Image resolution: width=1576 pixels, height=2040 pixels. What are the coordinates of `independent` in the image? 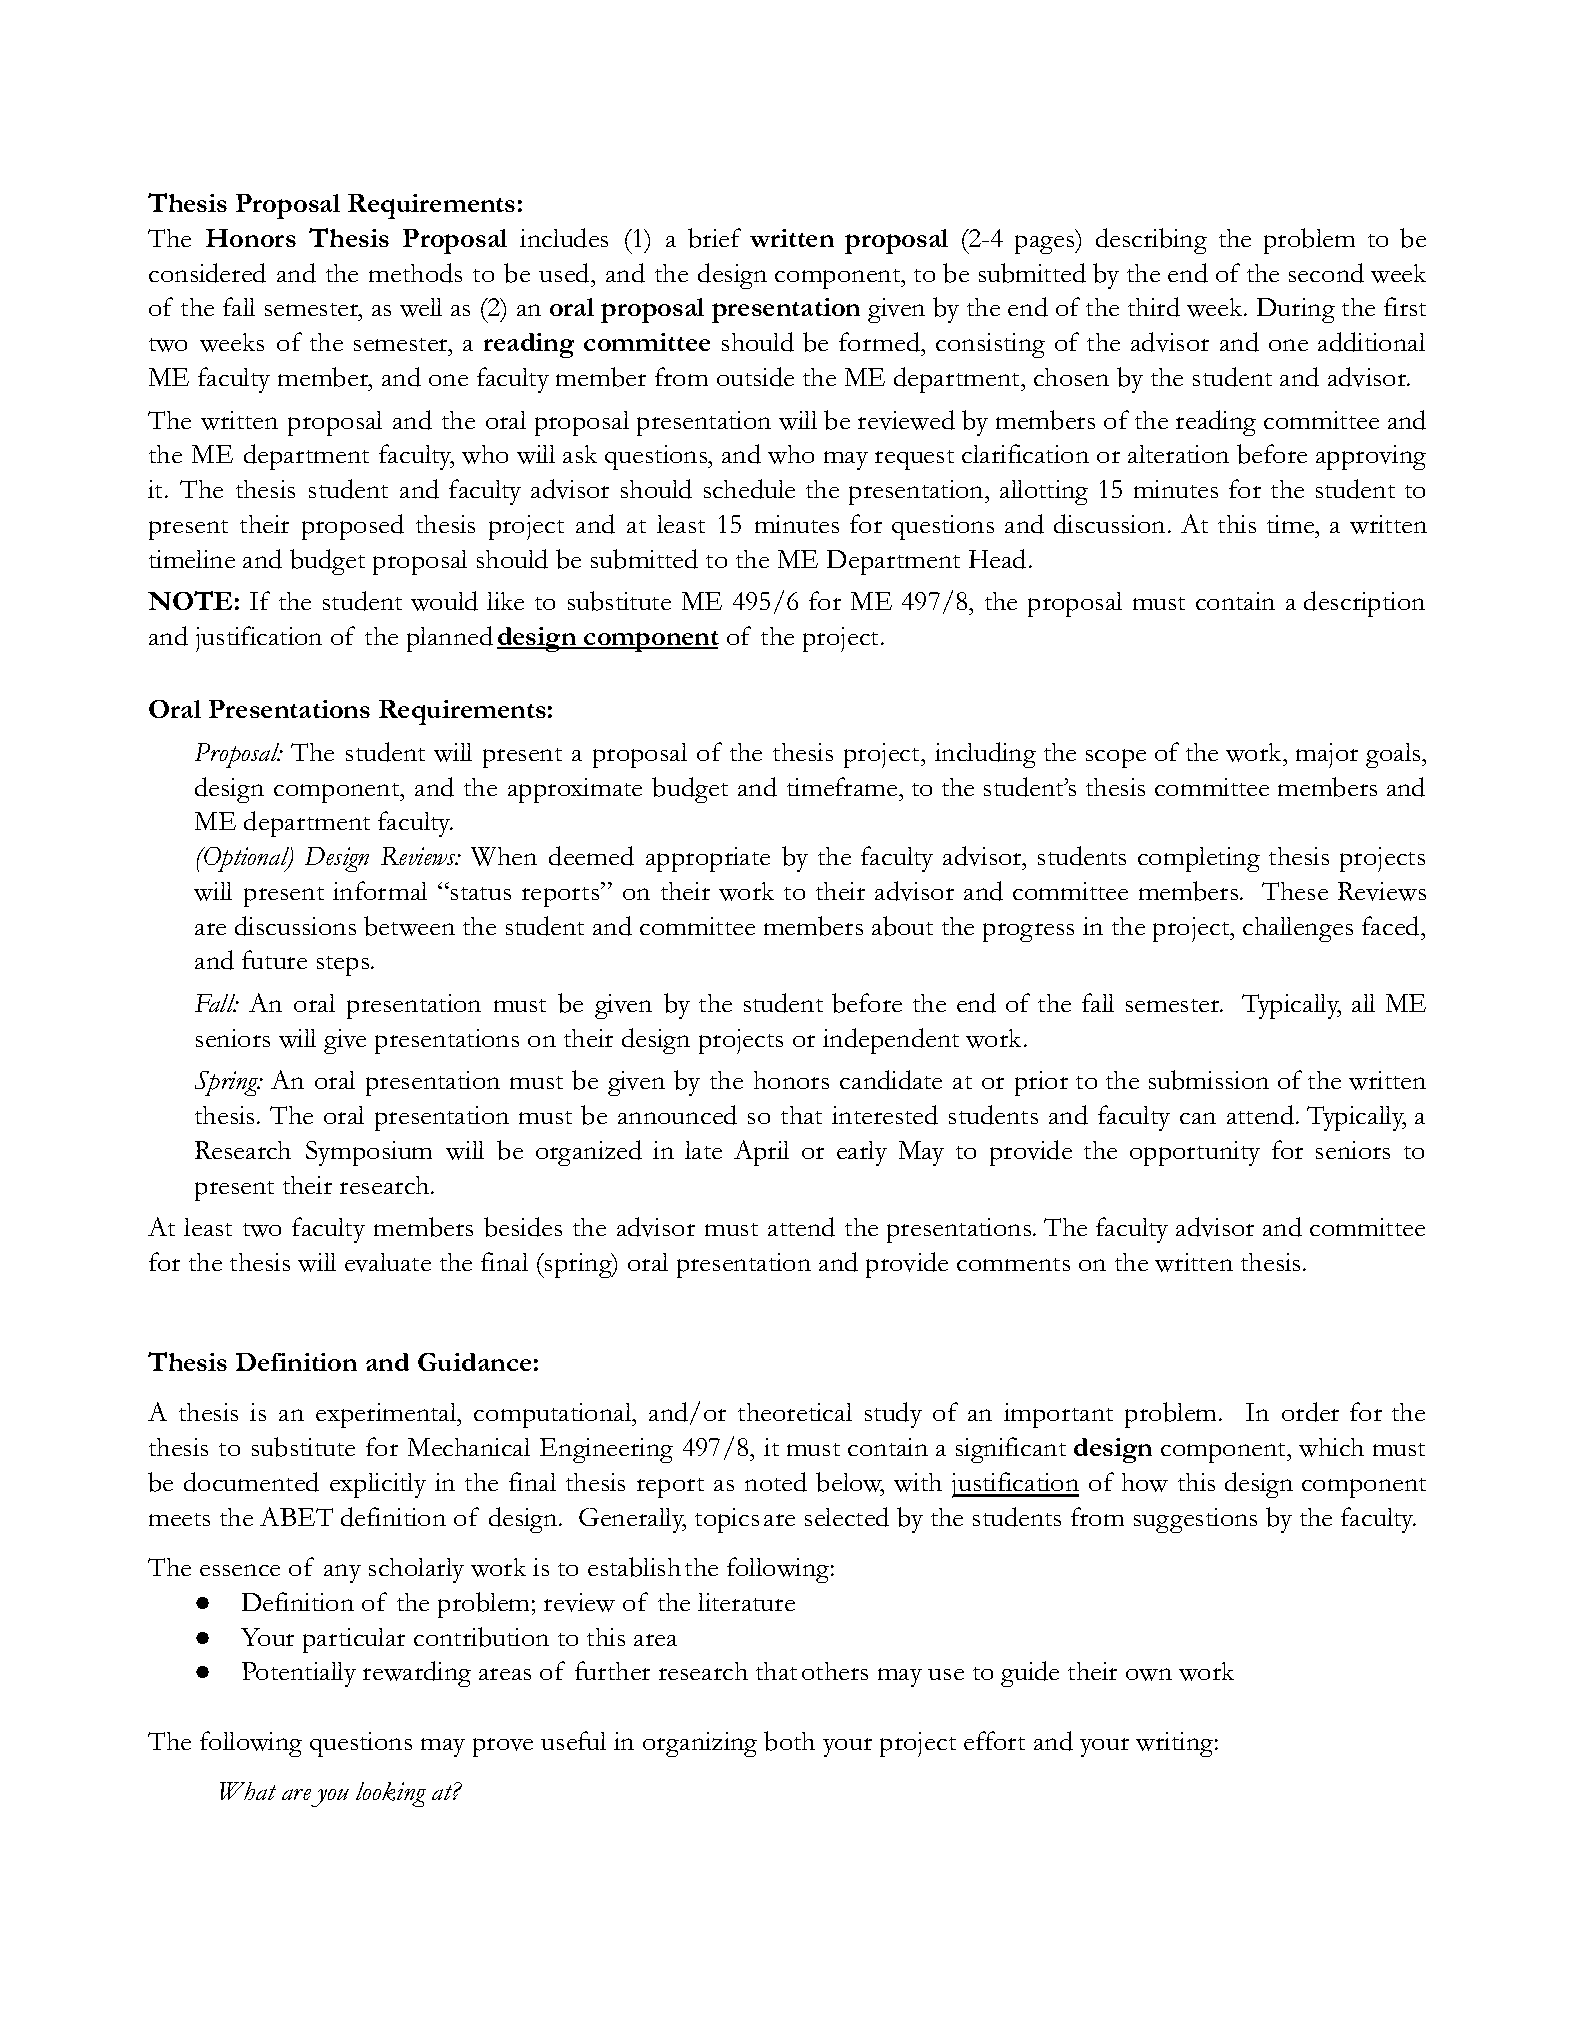 It's located at (891, 1041).
